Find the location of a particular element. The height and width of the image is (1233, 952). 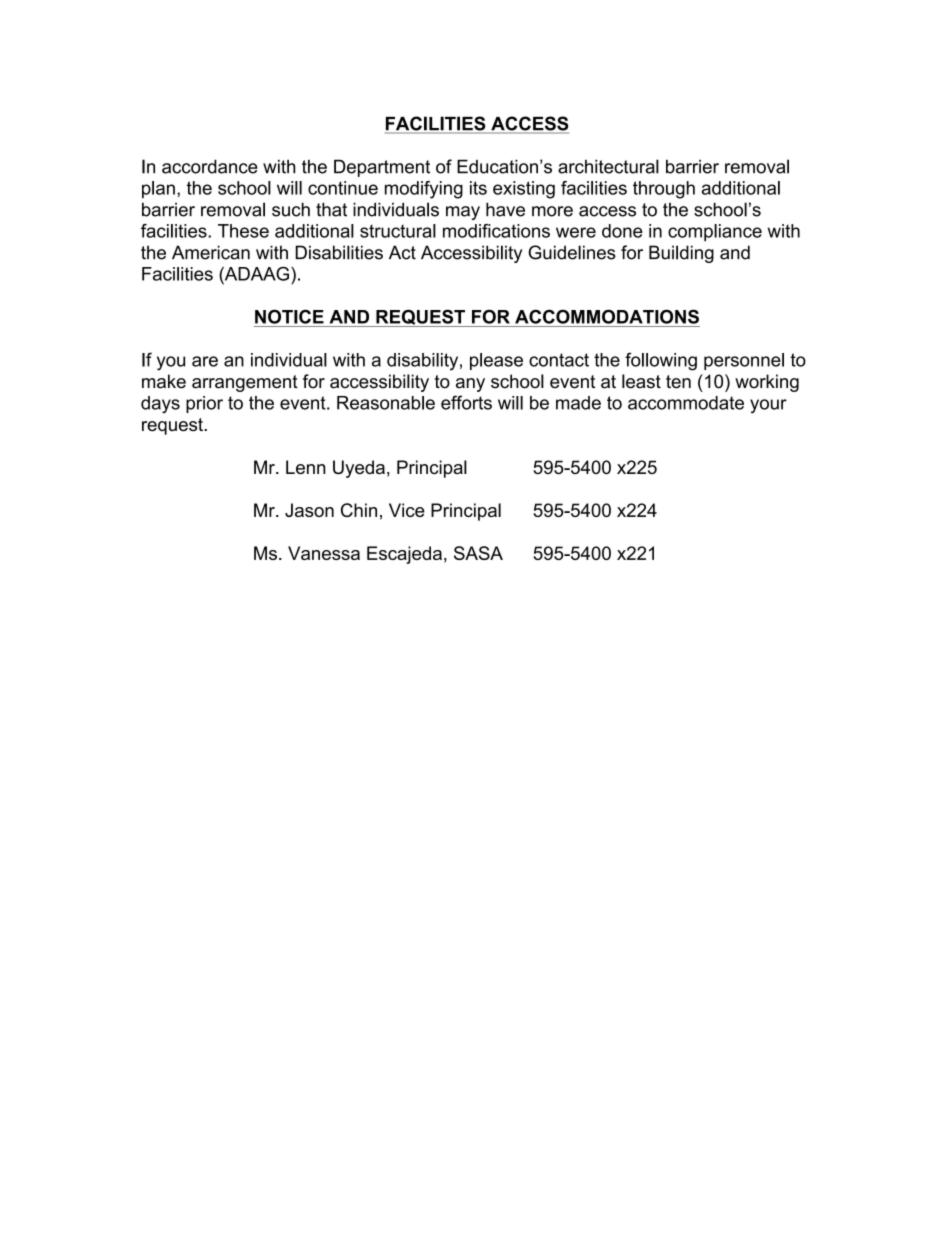

are is located at coordinates (205, 361).
